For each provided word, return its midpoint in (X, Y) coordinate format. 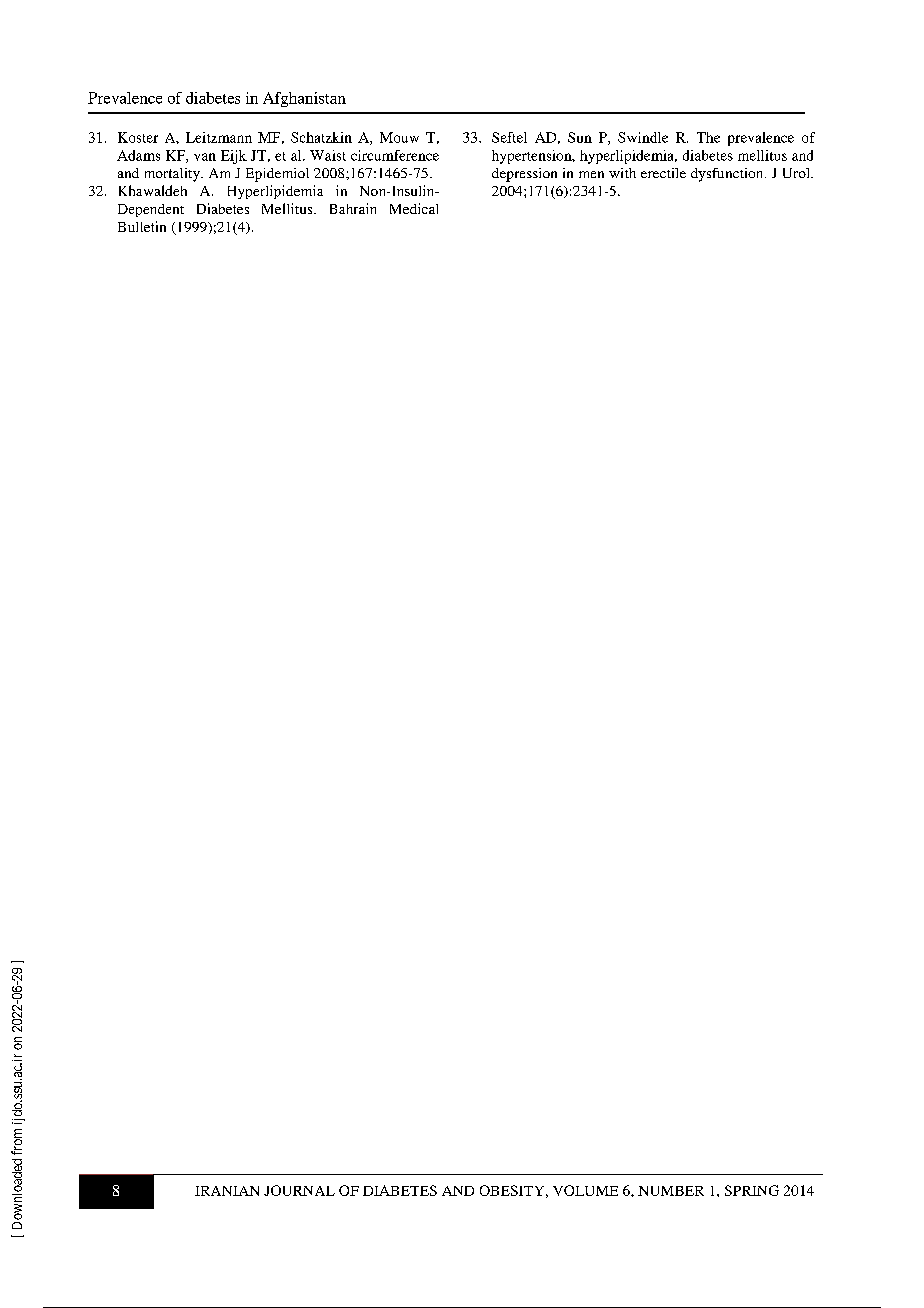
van (205, 157)
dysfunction (728, 175)
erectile (663, 173)
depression (524, 175)
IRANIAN (227, 1191)
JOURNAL (299, 1190)
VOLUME (585, 1190)
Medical (414, 208)
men (591, 174)
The (708, 137)
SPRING (752, 1190)
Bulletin (142, 226)
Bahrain (353, 208)
